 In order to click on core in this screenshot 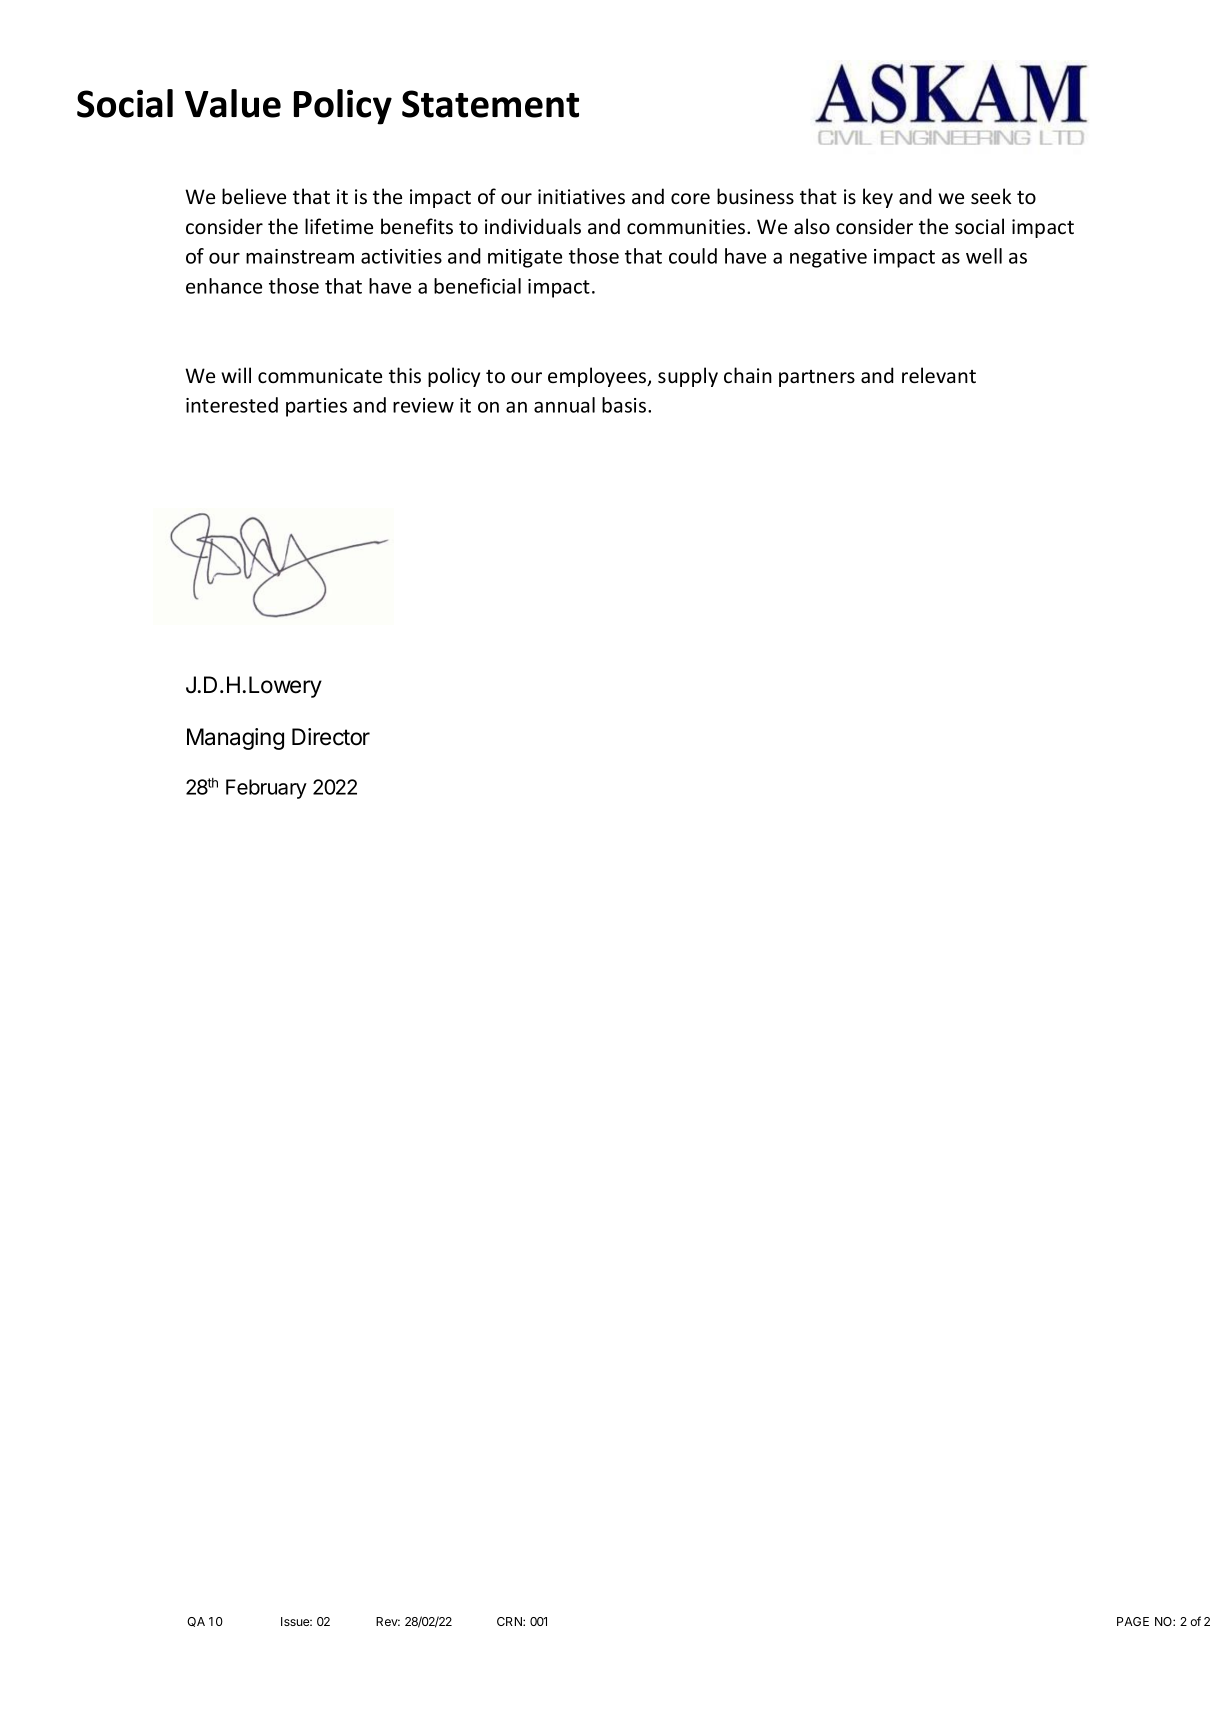, I will do `click(690, 199)`.
